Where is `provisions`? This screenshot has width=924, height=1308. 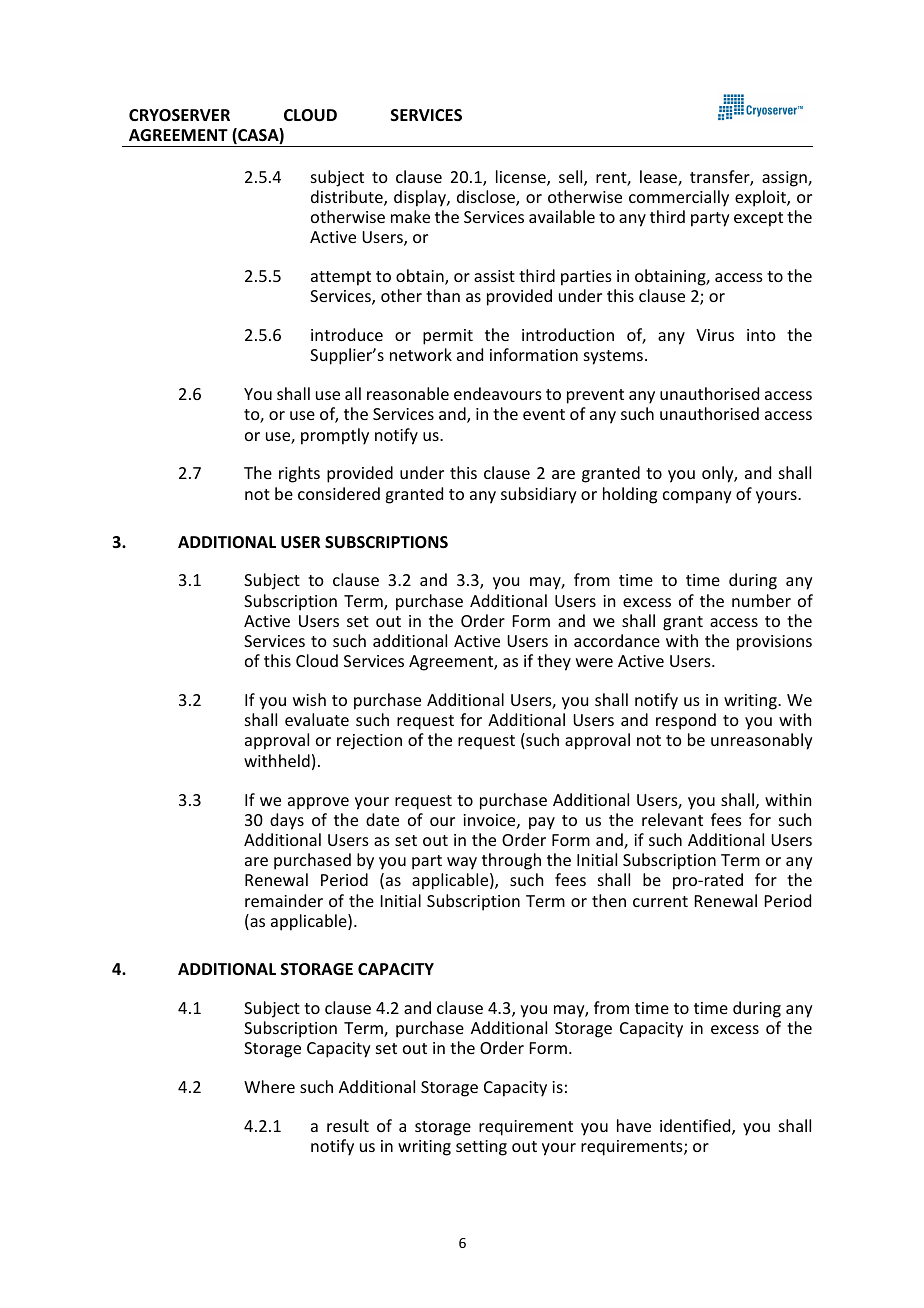 provisions is located at coordinates (774, 643).
